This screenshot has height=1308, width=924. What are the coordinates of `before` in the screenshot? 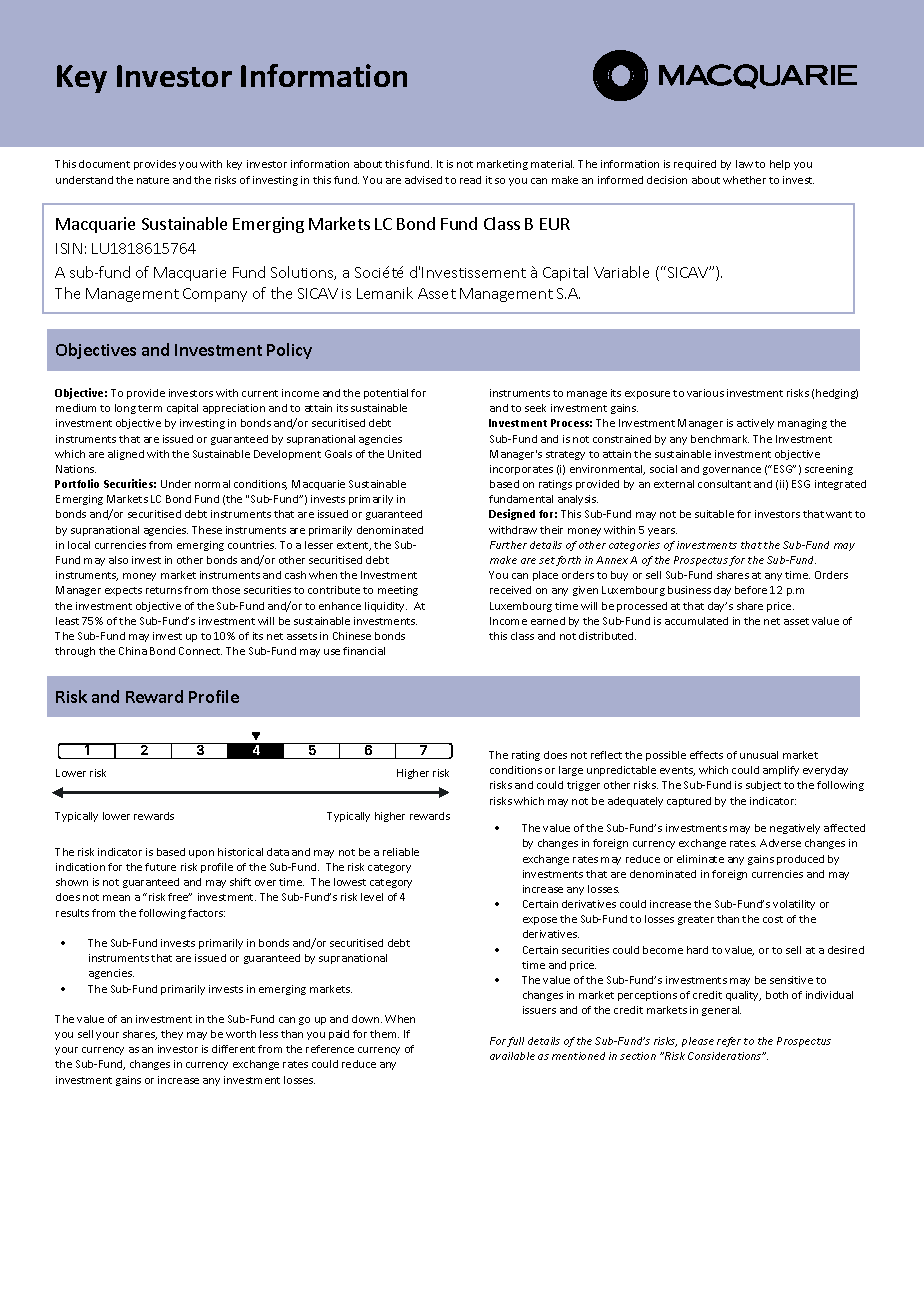 It's located at (751, 590).
